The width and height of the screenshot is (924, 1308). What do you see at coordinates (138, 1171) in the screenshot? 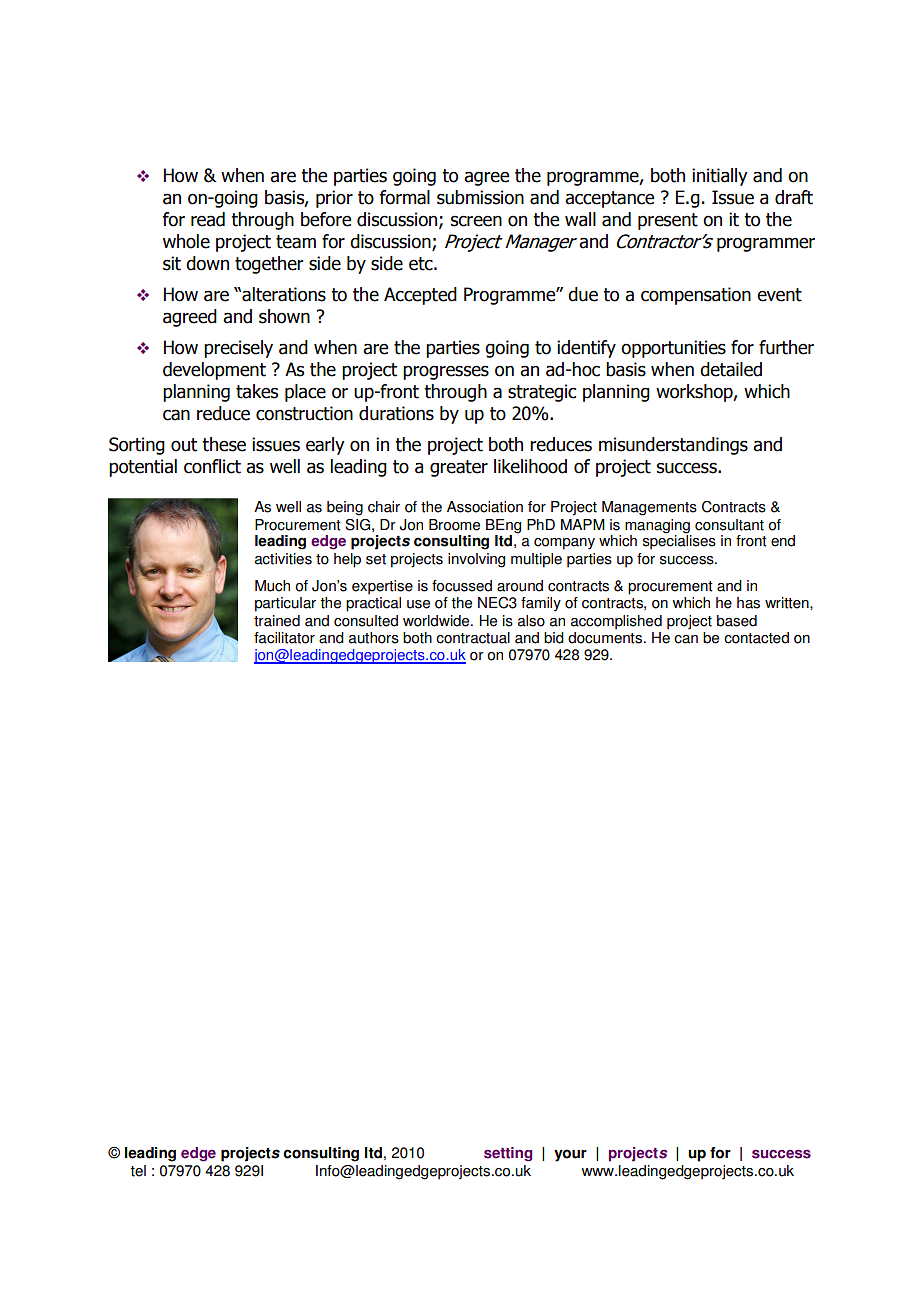
I see `tel` at bounding box center [138, 1171].
